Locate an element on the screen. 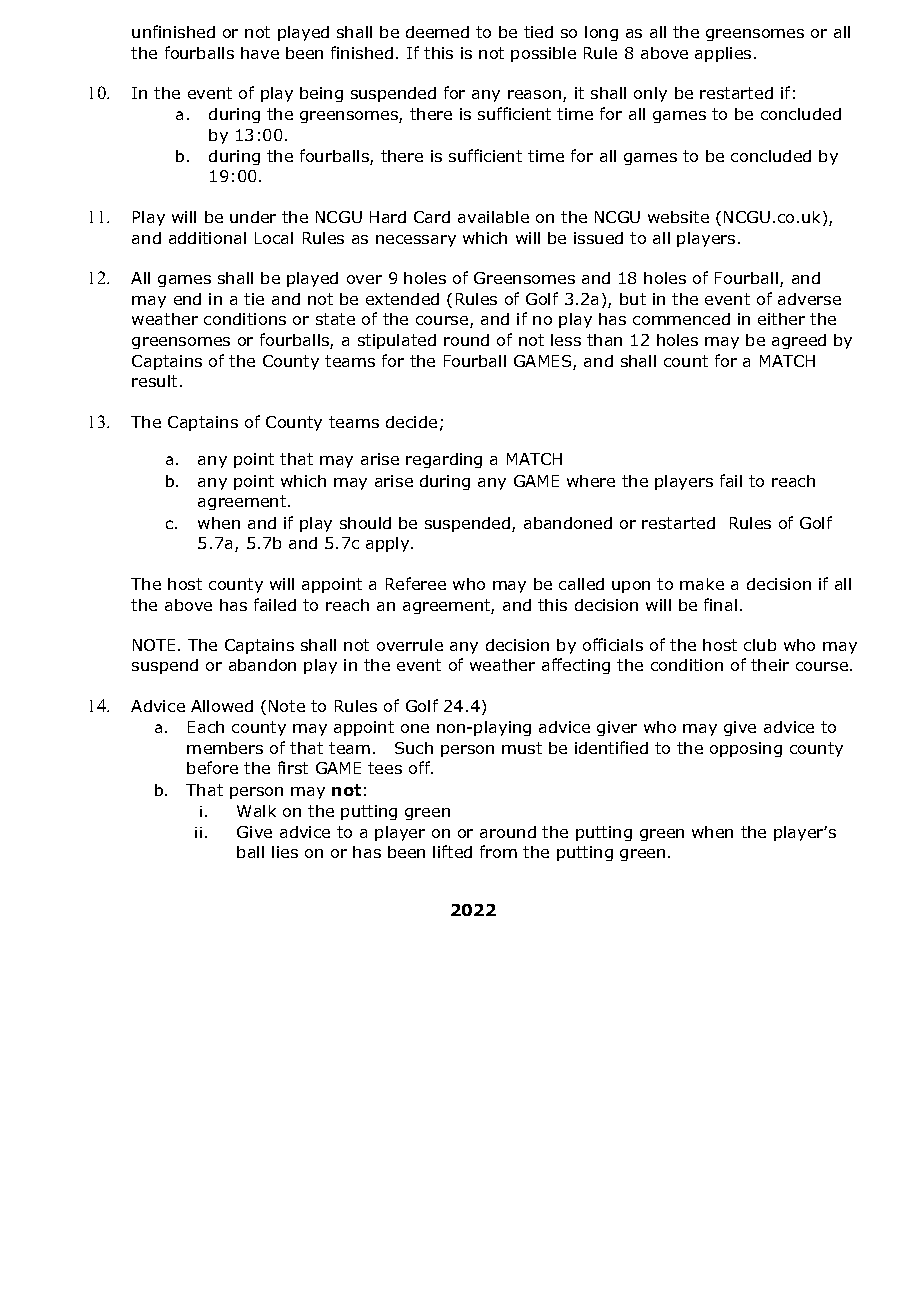  extended is located at coordinates (402, 299).
